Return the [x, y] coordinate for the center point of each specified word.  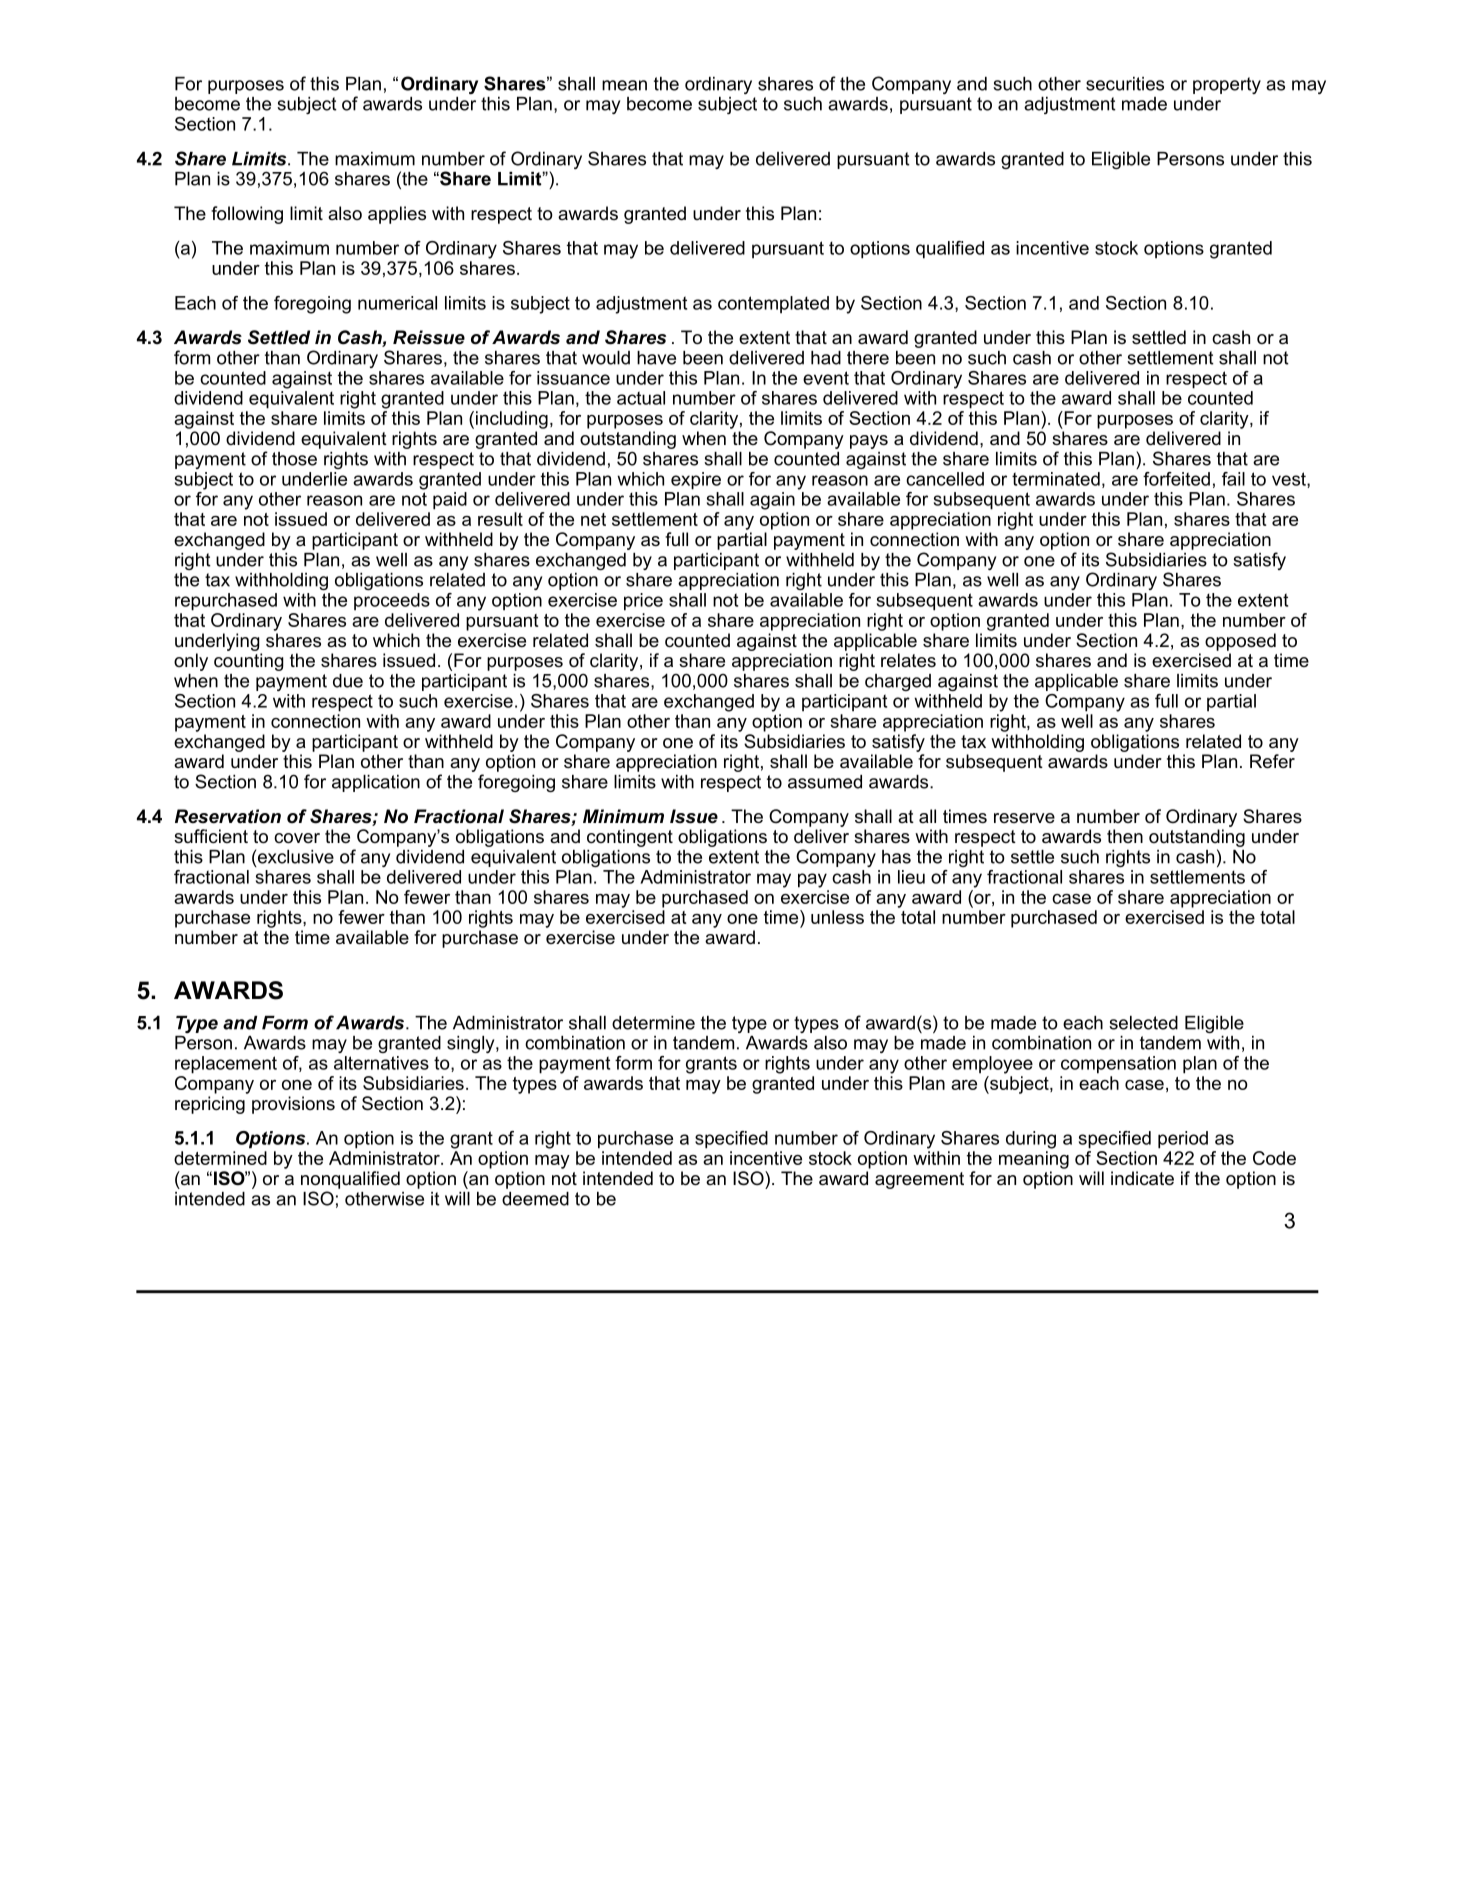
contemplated [773, 305]
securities [1125, 84]
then [1125, 836]
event [826, 378]
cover [297, 838]
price [643, 602]
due [348, 681]
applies [397, 215]
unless [837, 917]
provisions [293, 1105]
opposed [1240, 642]
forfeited [1176, 479]
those [294, 459]
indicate [1142, 1178]
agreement [919, 1180]
